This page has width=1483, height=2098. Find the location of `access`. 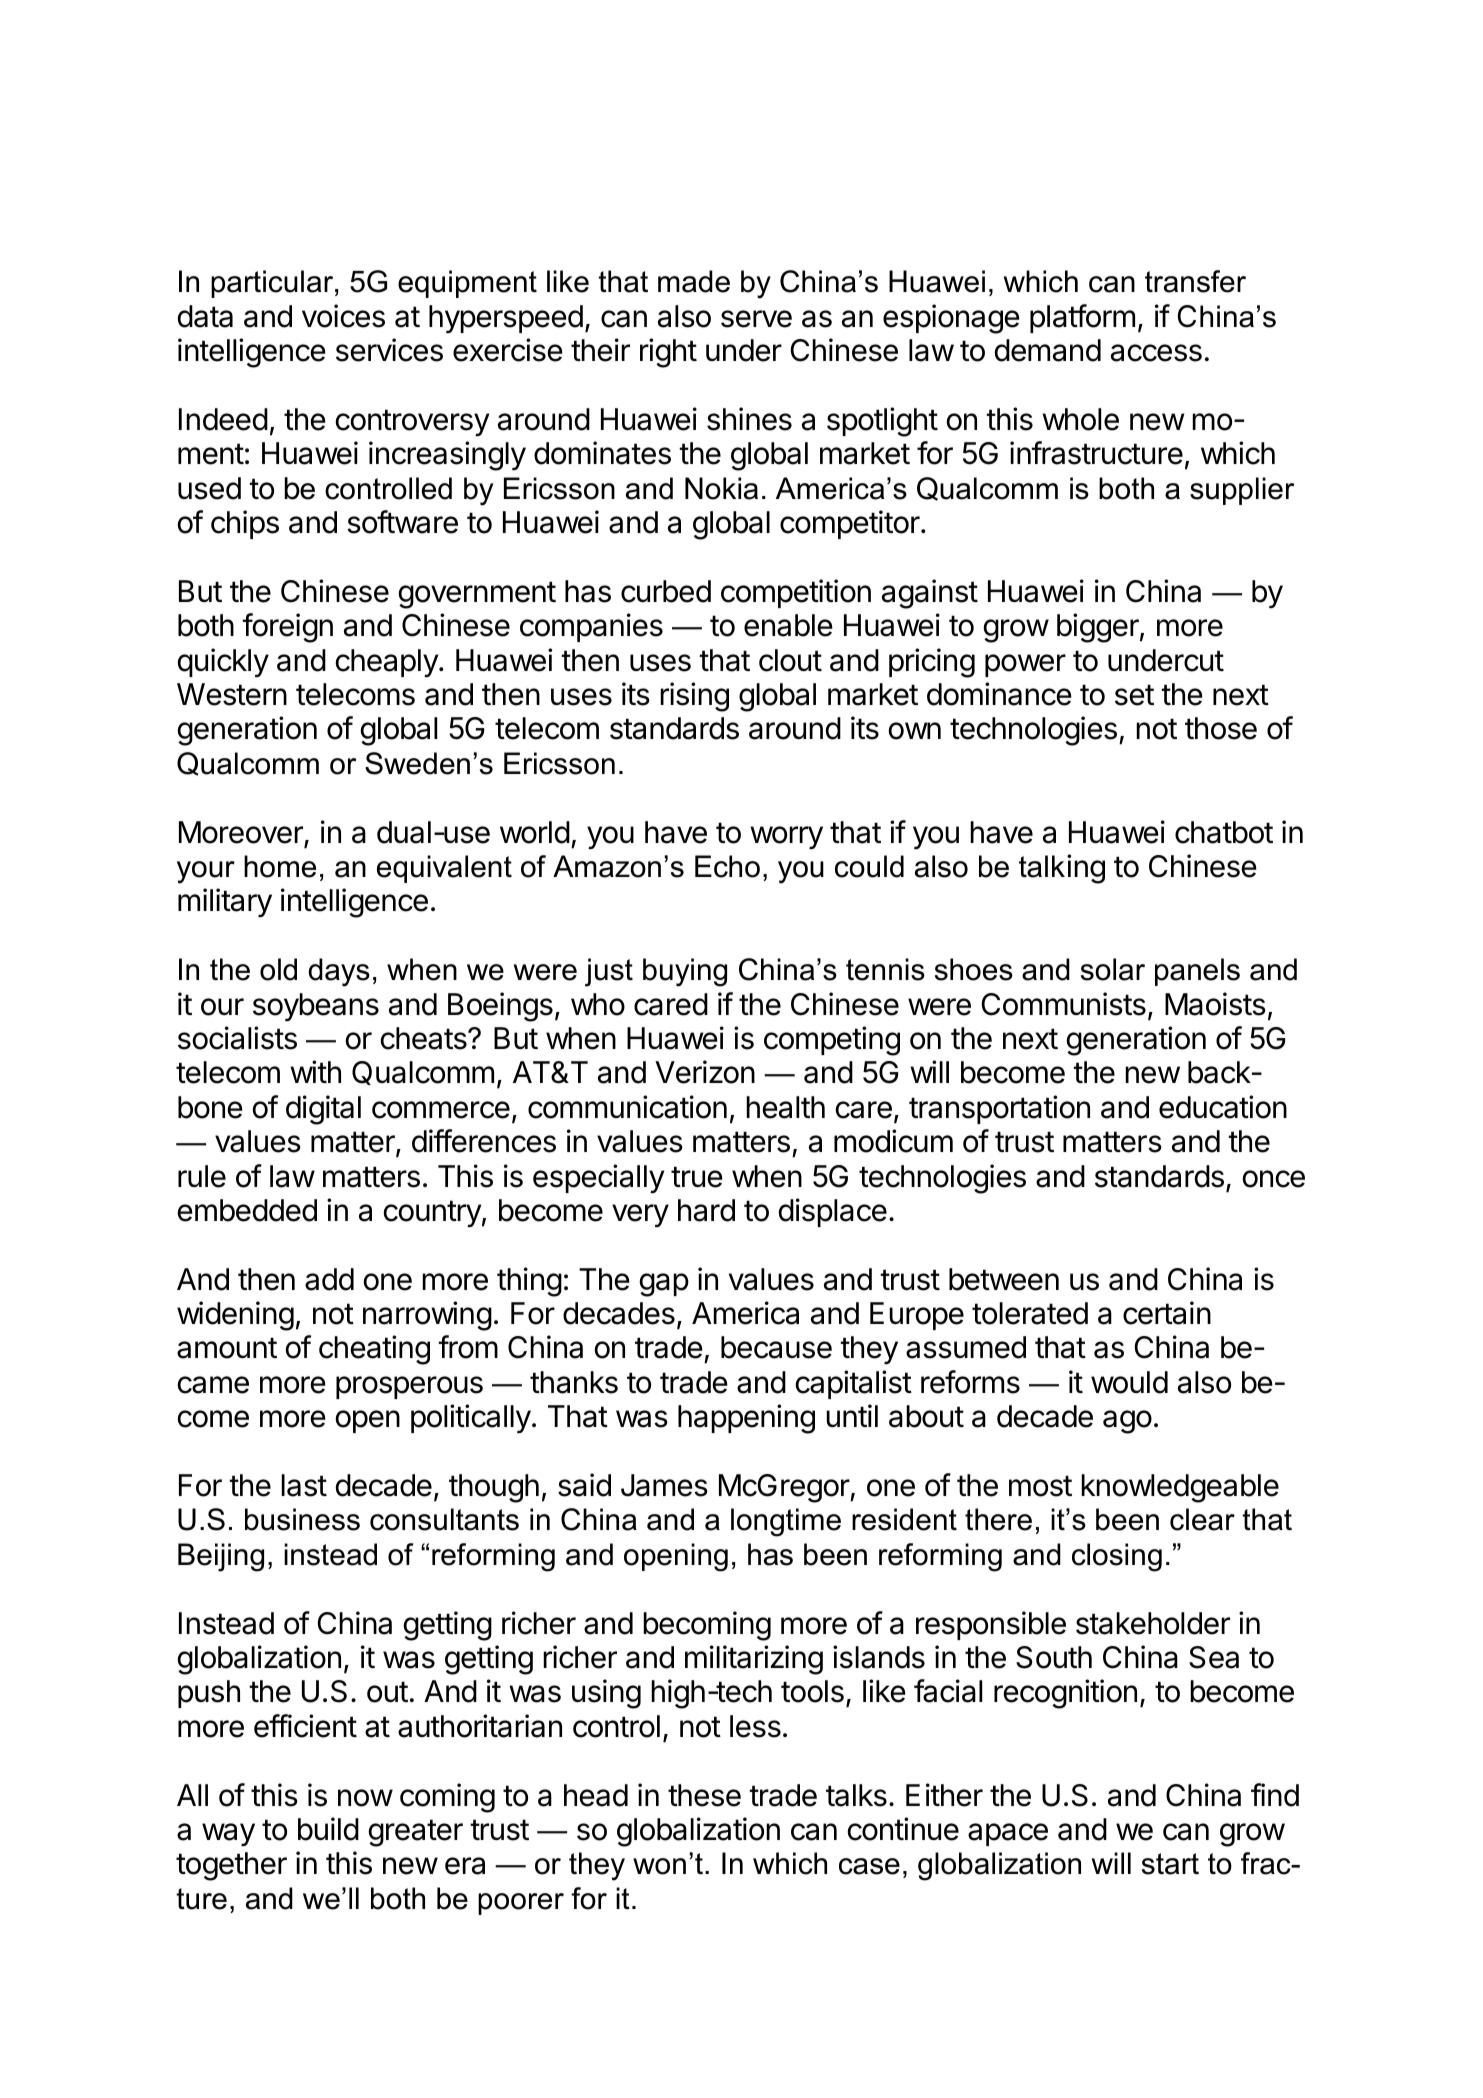

access is located at coordinates (1156, 353).
